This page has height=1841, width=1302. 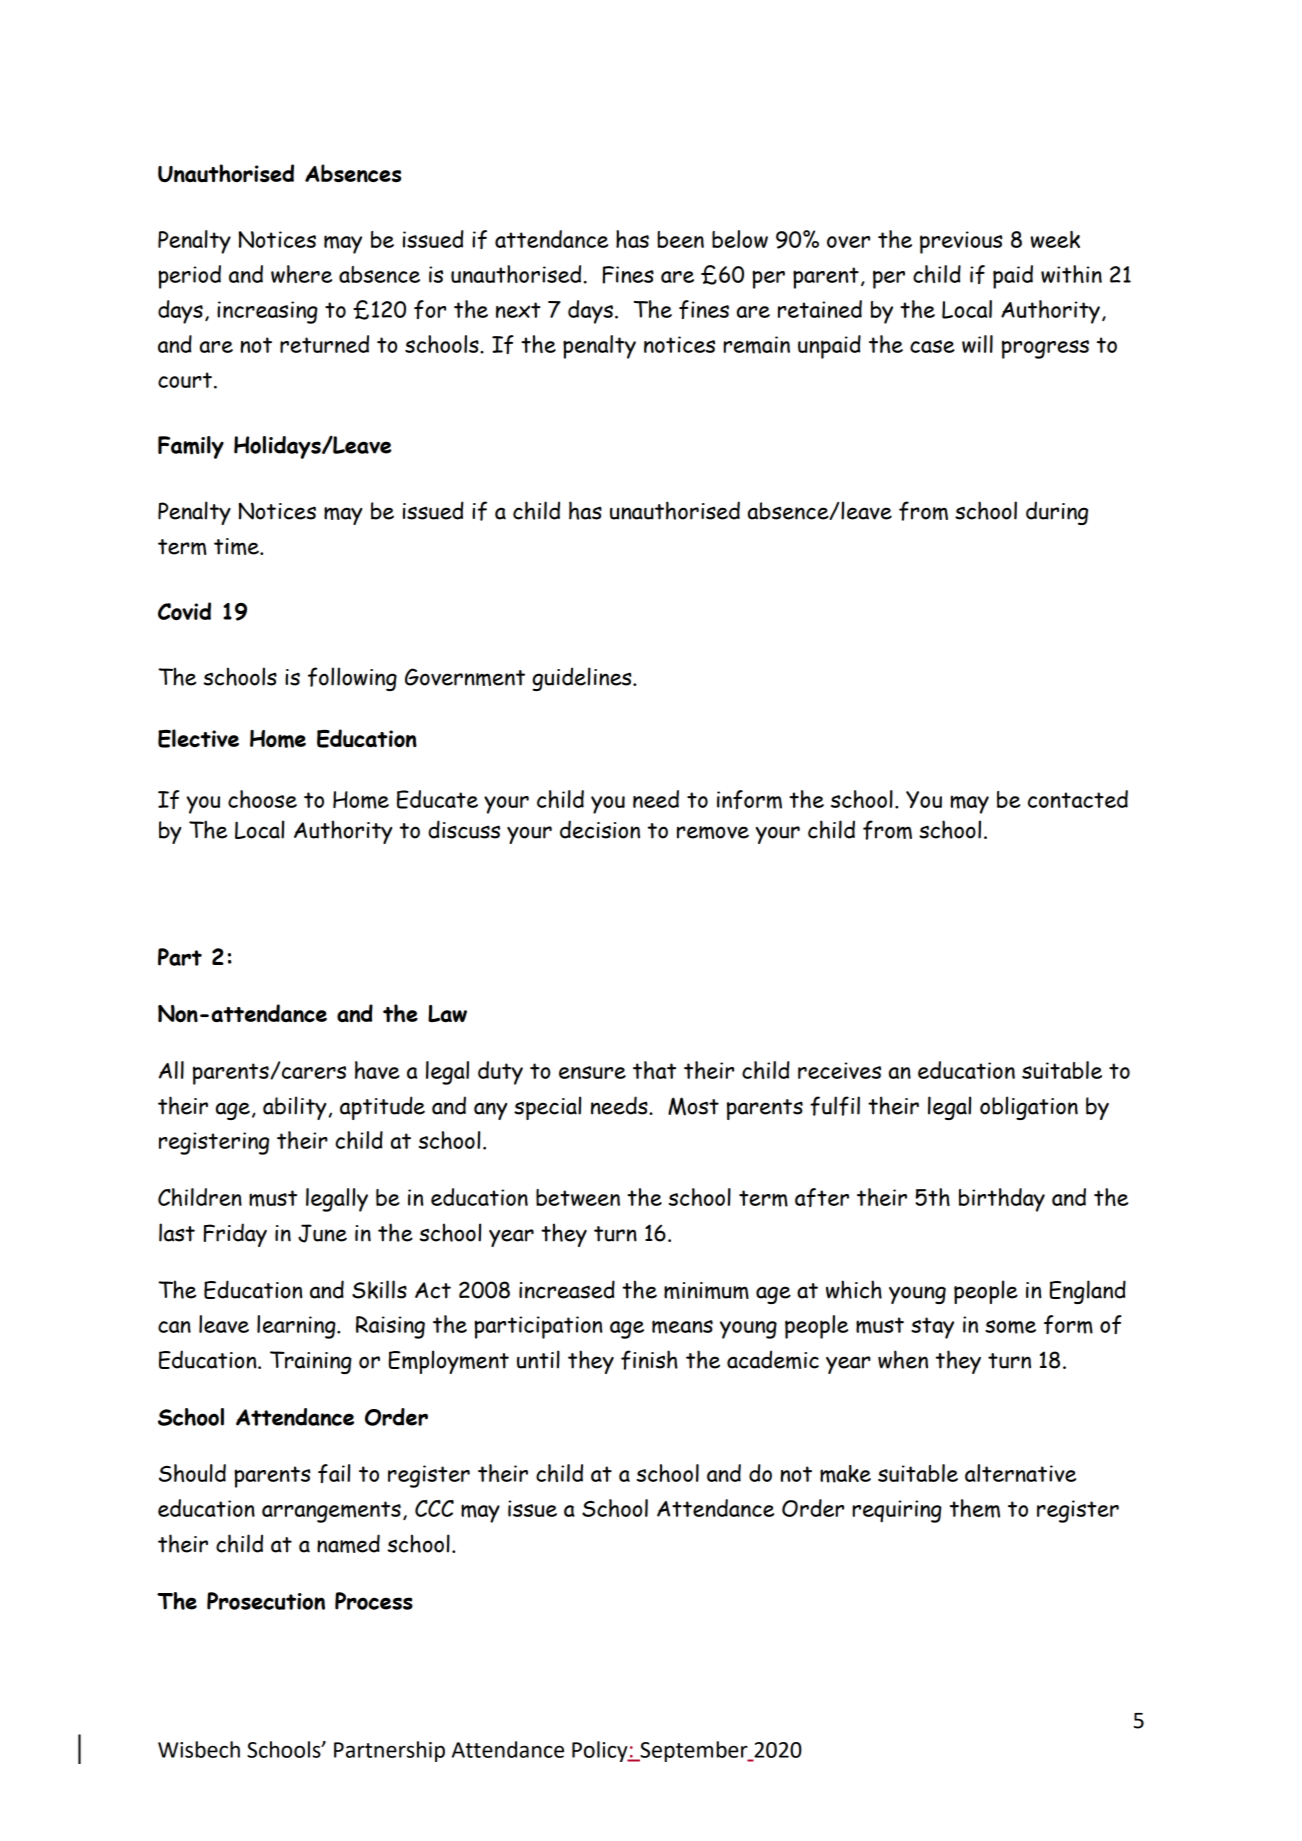 I want to click on previous, so click(x=961, y=242).
